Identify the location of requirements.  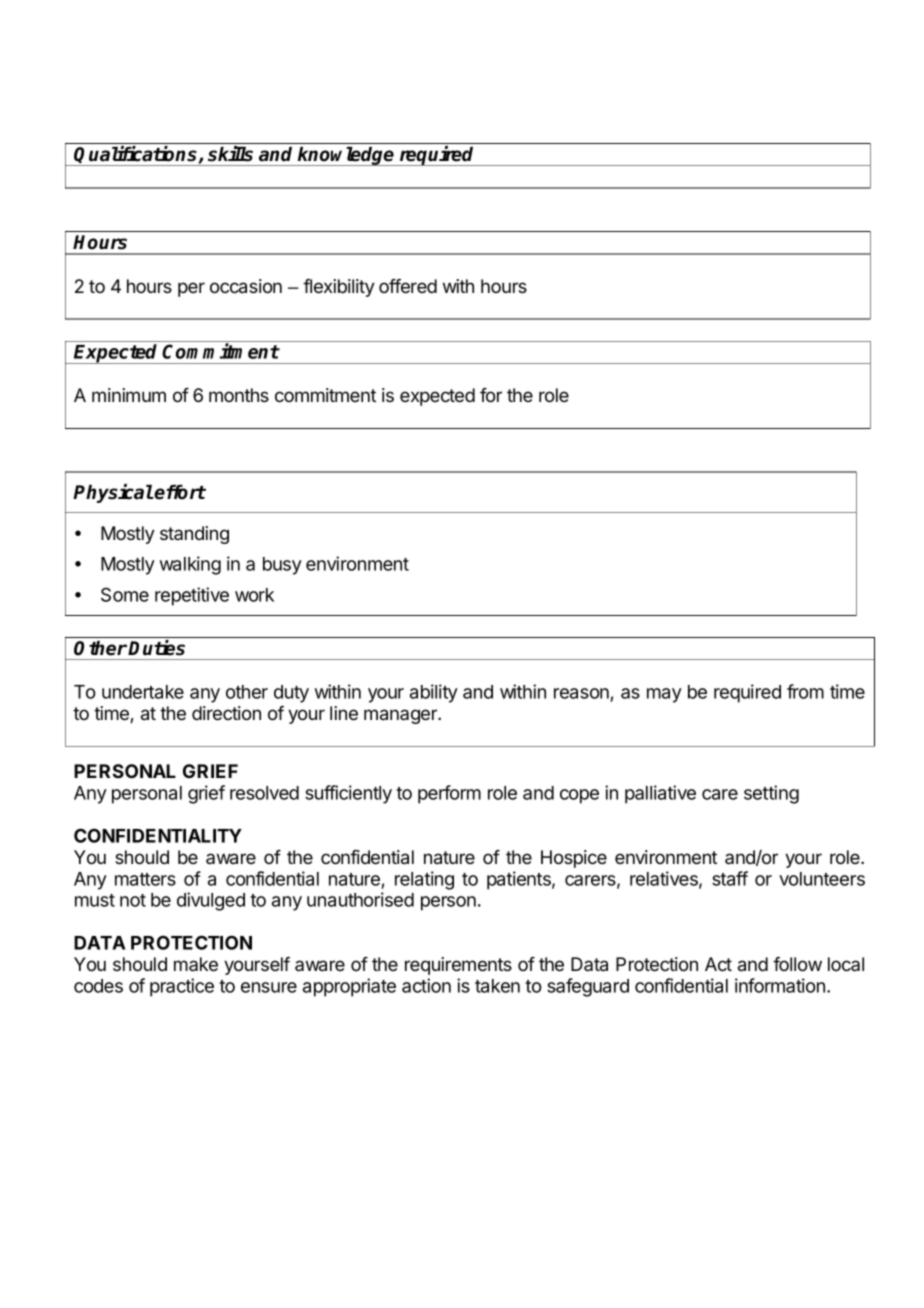
(458, 966).
